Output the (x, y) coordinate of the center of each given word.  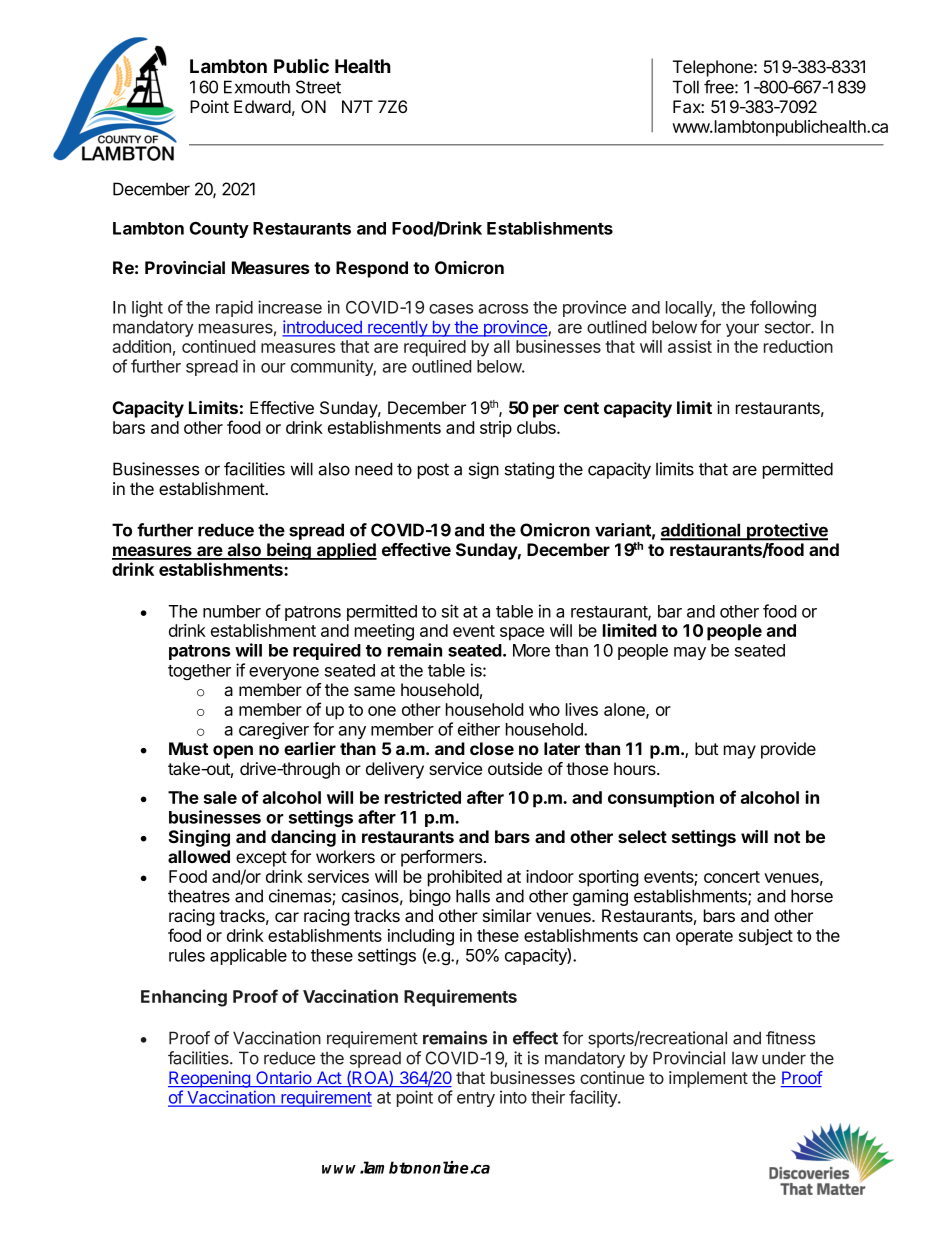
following (783, 308)
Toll (686, 87)
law (745, 1058)
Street (318, 87)
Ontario (284, 1079)
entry (476, 1099)
